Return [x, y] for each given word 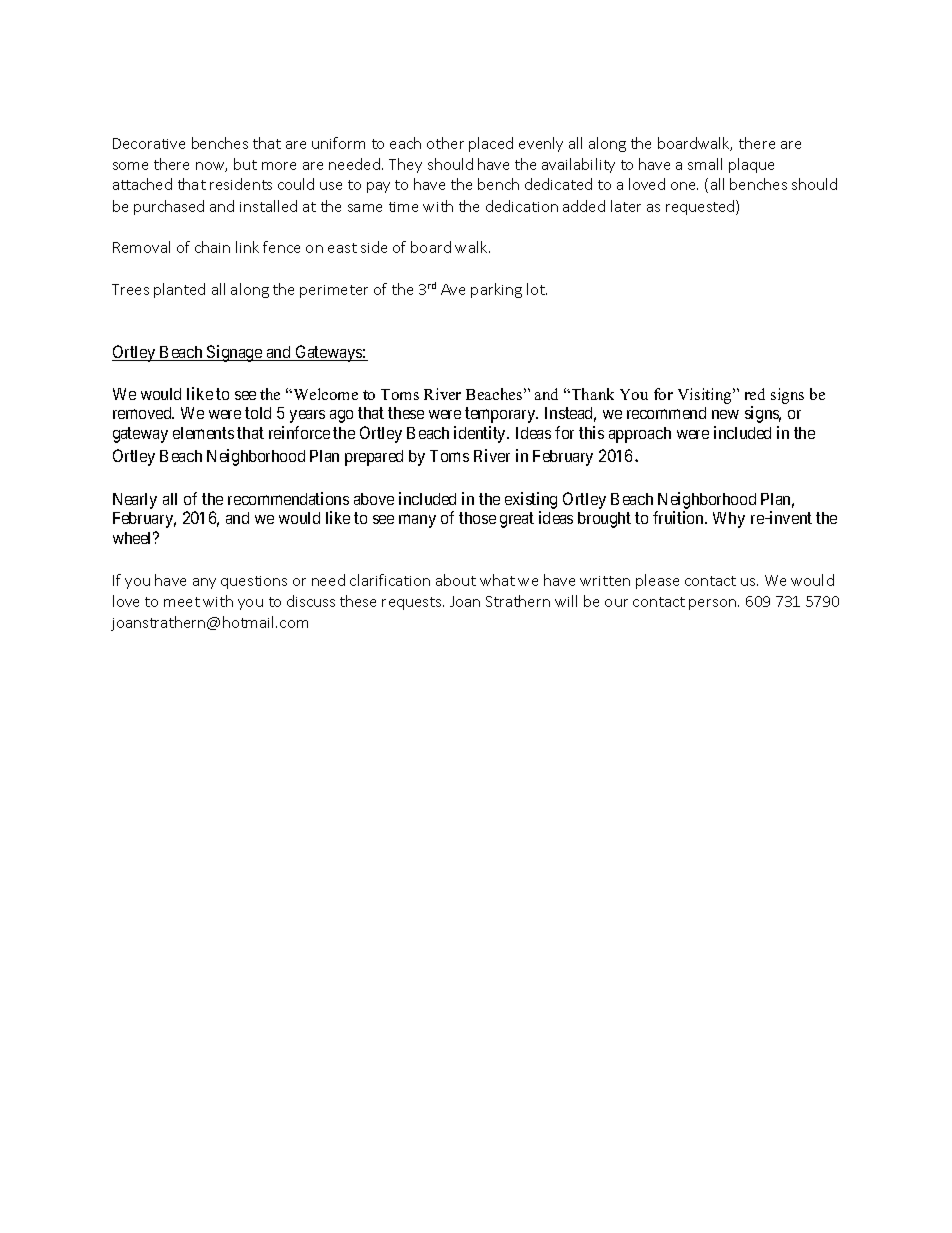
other [445, 143]
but [245, 164]
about [456, 580]
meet [182, 602]
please [657, 581]
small [705, 164]
